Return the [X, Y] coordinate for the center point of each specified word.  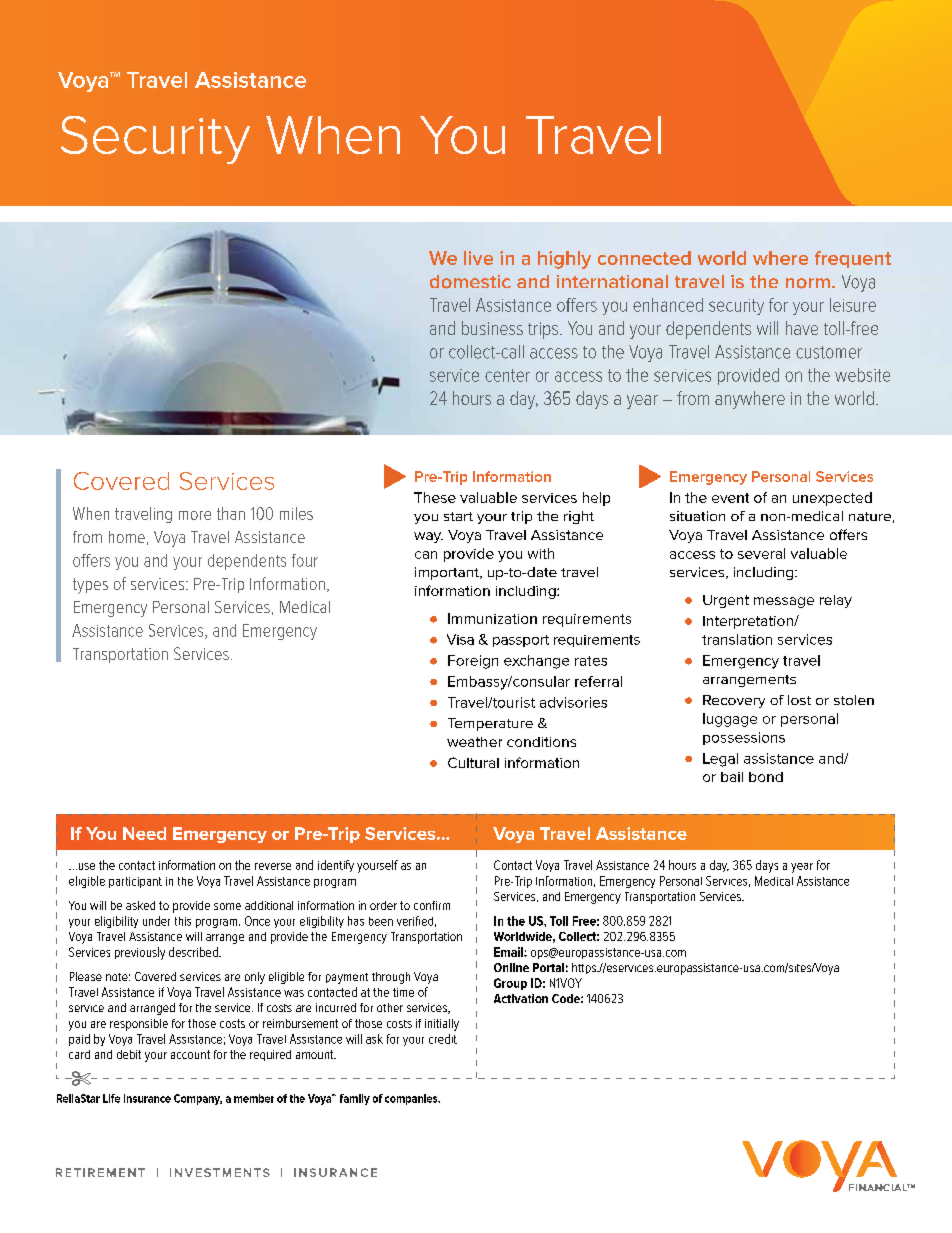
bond [766, 777]
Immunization [492, 618]
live [478, 258]
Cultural [473, 762]
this [183, 921]
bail [732, 777]
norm [808, 283]
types [90, 586]
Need [144, 833]
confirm [432, 905]
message [784, 602]
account [190, 1054]
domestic [470, 282]
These [435, 497]
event [730, 498]
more [195, 515]
